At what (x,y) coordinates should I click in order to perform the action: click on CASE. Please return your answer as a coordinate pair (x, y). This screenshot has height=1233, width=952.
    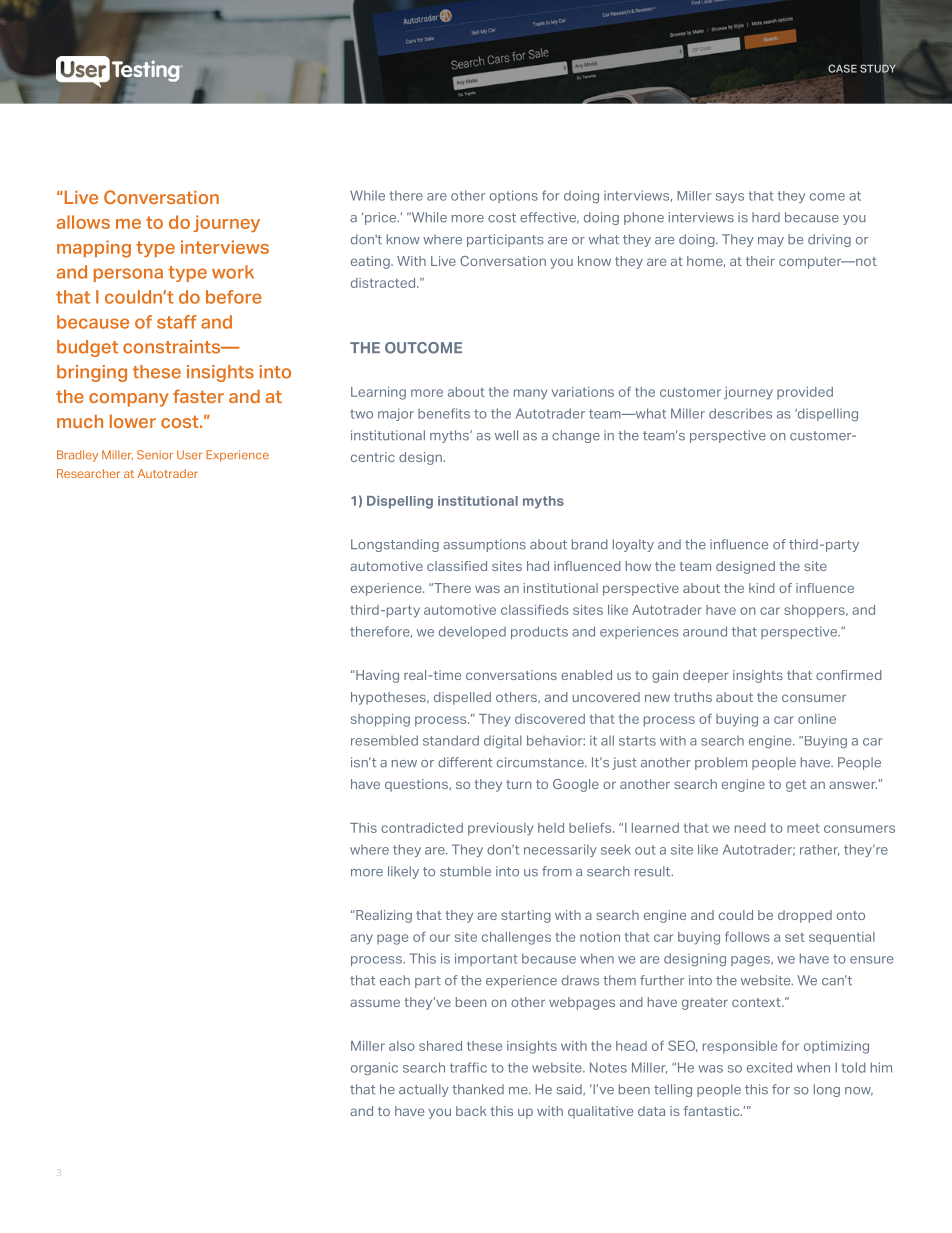
    Looking at the image, I should click on (842, 68).
